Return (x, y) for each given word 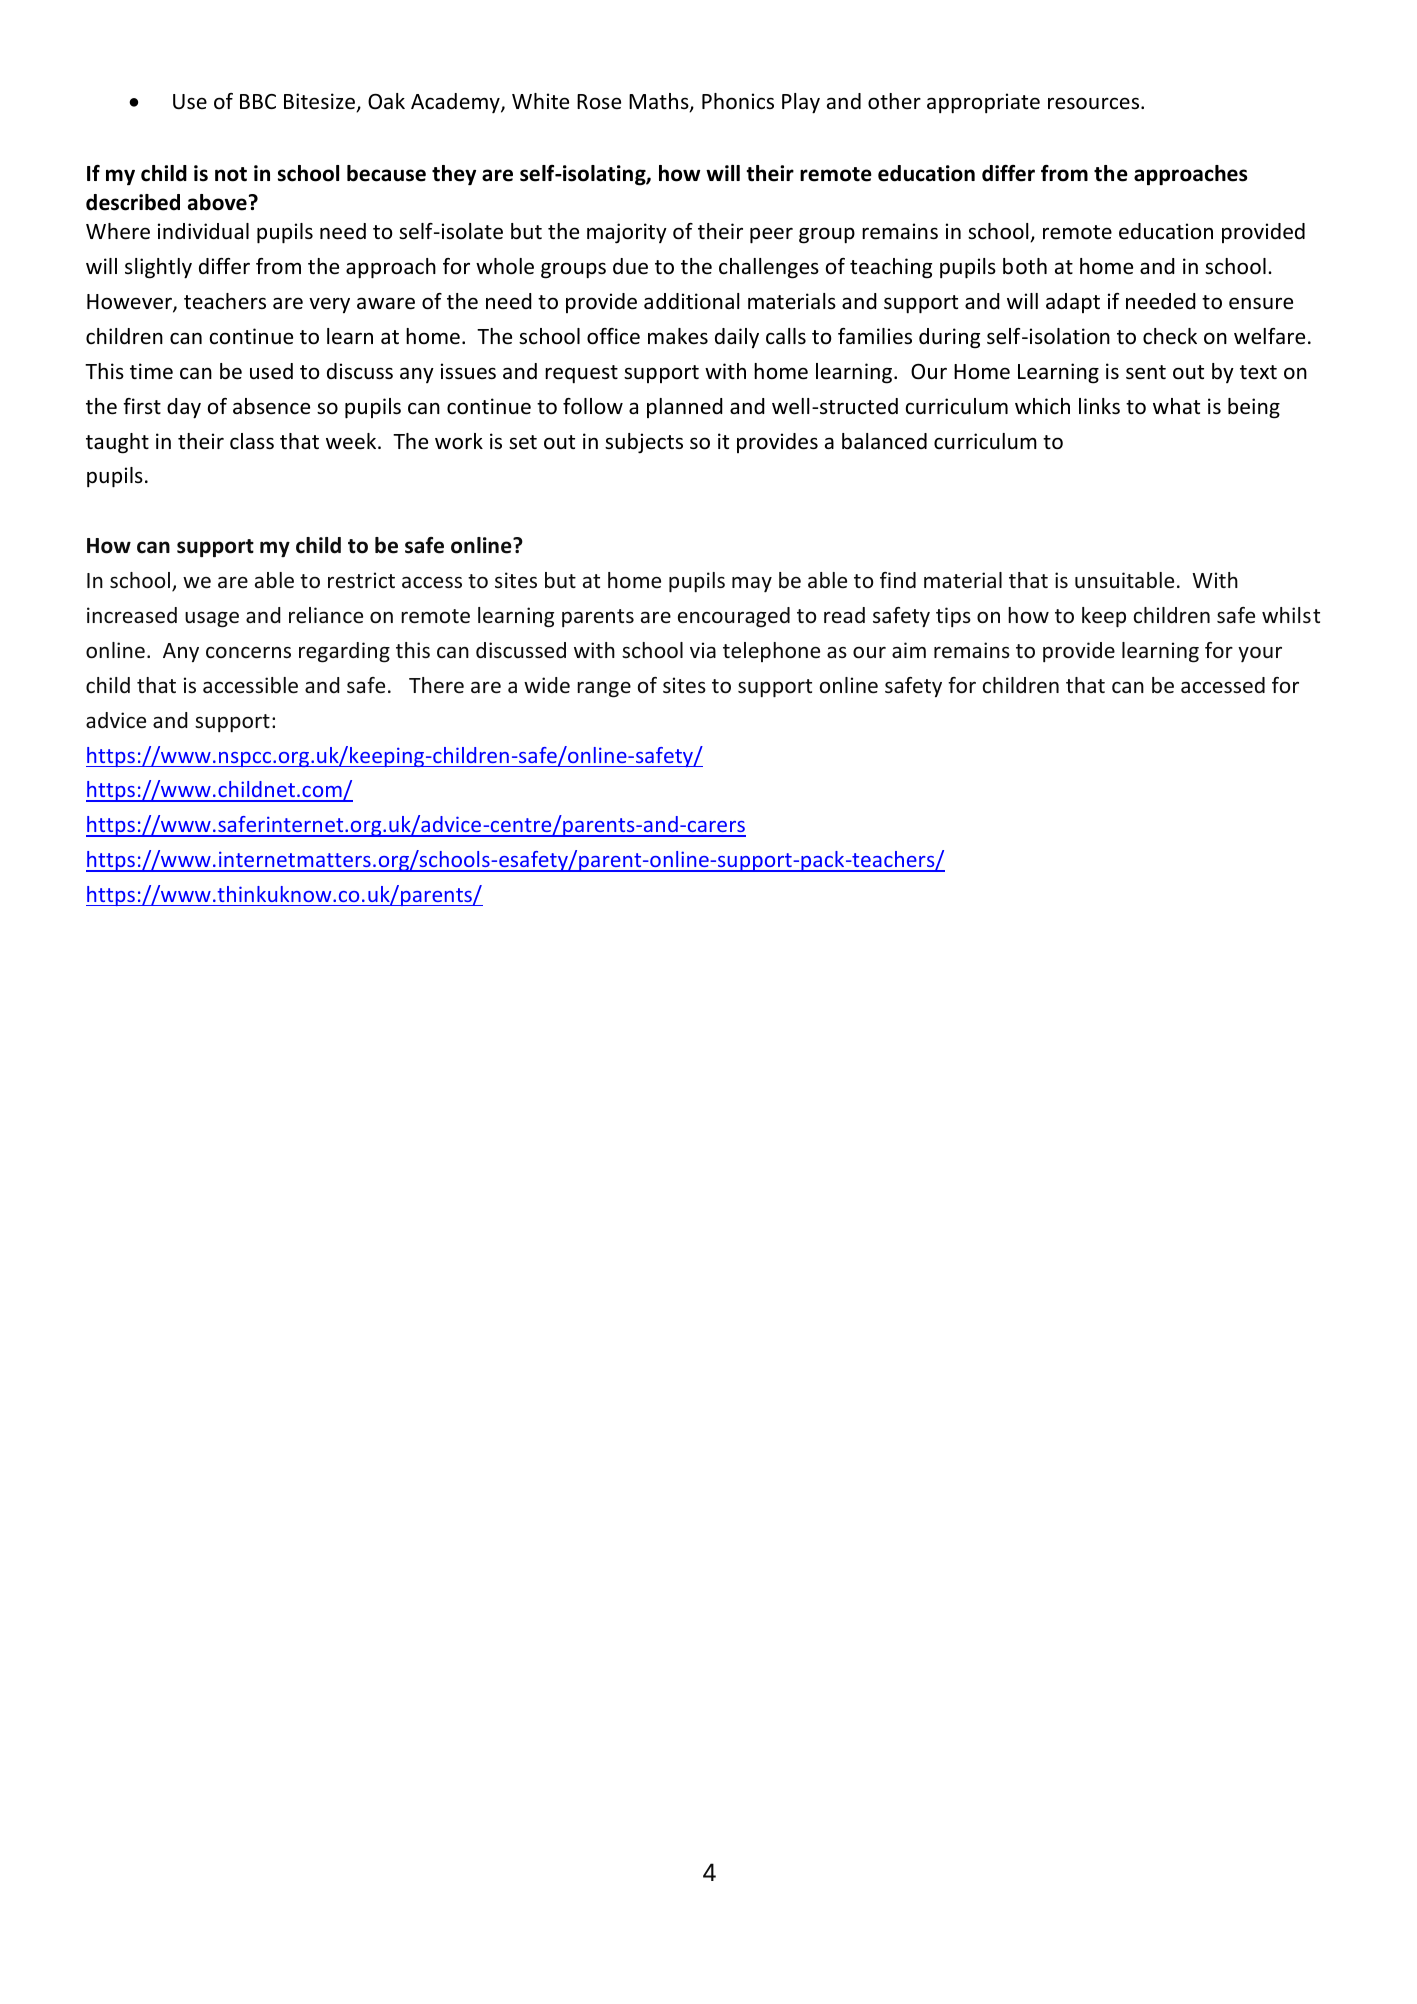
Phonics (738, 101)
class (252, 441)
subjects (644, 443)
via (703, 650)
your (1260, 654)
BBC (258, 101)
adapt (1073, 303)
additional (691, 301)
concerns (248, 652)
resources (1095, 103)
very (329, 305)
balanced (884, 441)
